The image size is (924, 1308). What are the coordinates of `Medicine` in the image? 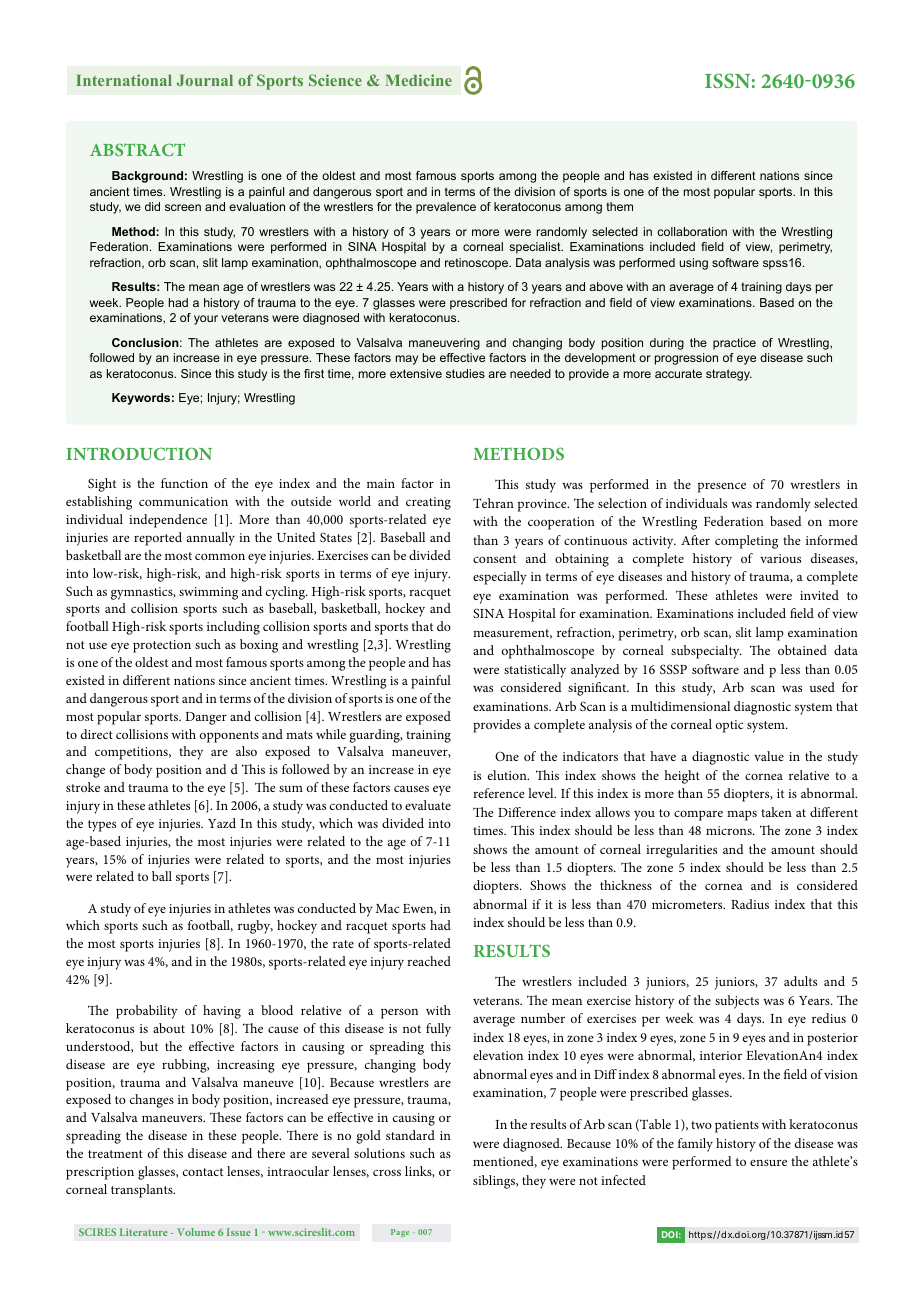 It's located at (419, 80).
